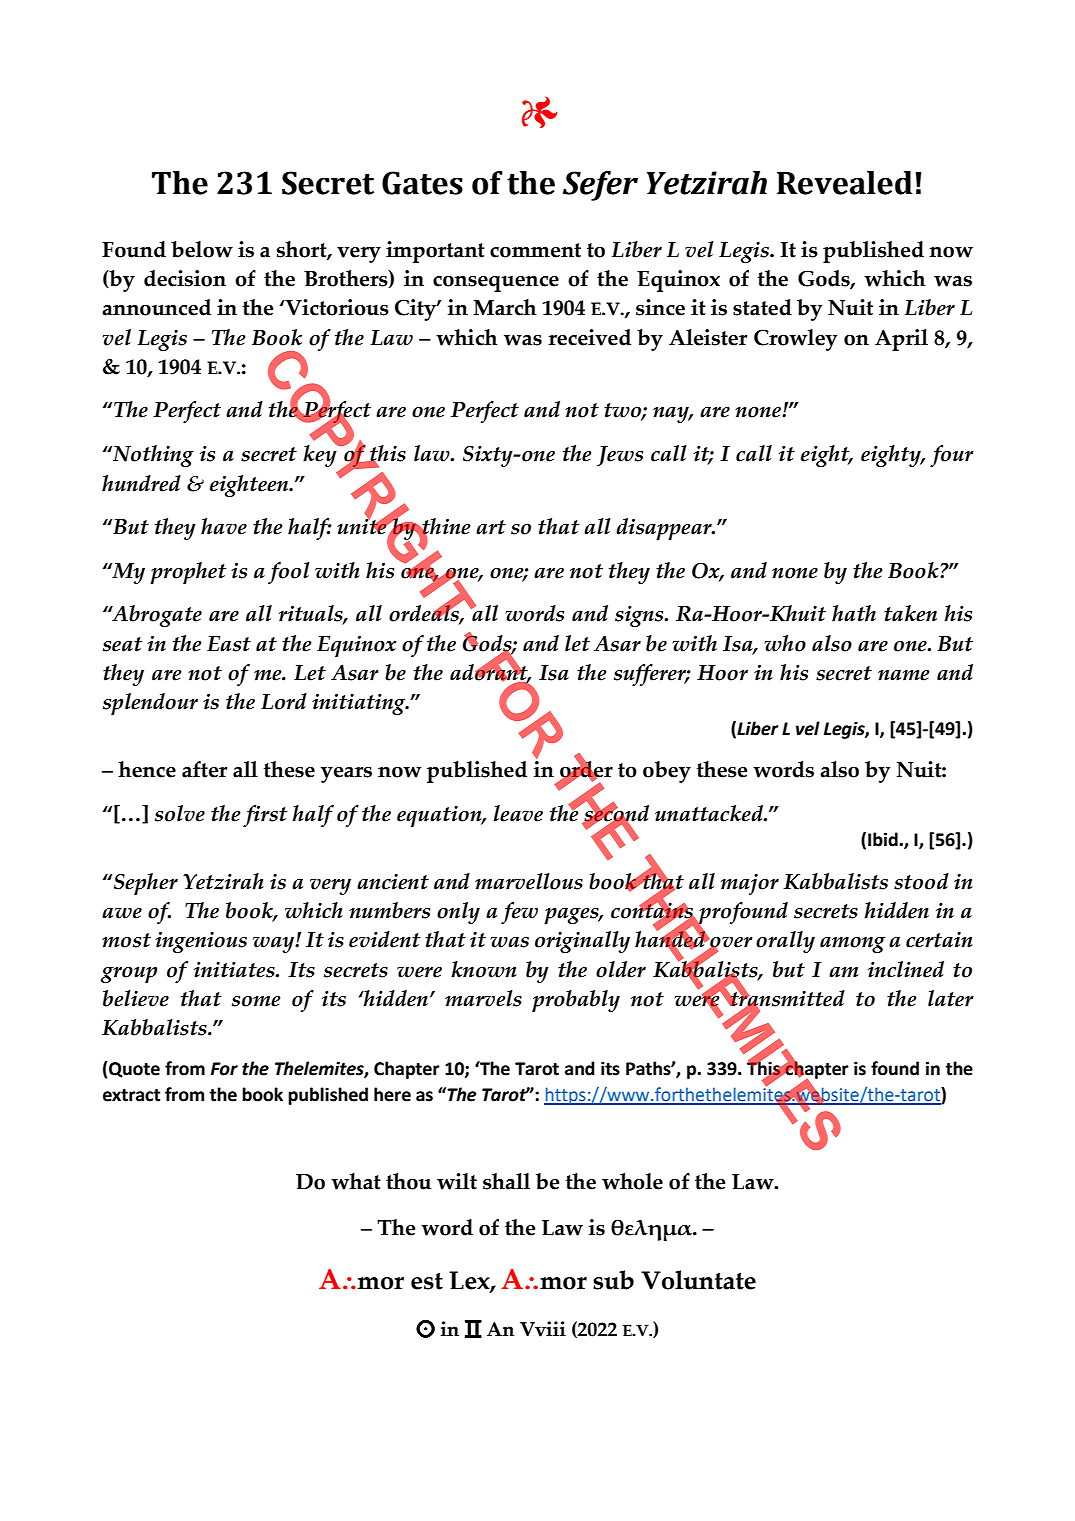 Image resolution: width=1075 pixels, height=1521 pixels. I want to click on hath, so click(854, 613).
